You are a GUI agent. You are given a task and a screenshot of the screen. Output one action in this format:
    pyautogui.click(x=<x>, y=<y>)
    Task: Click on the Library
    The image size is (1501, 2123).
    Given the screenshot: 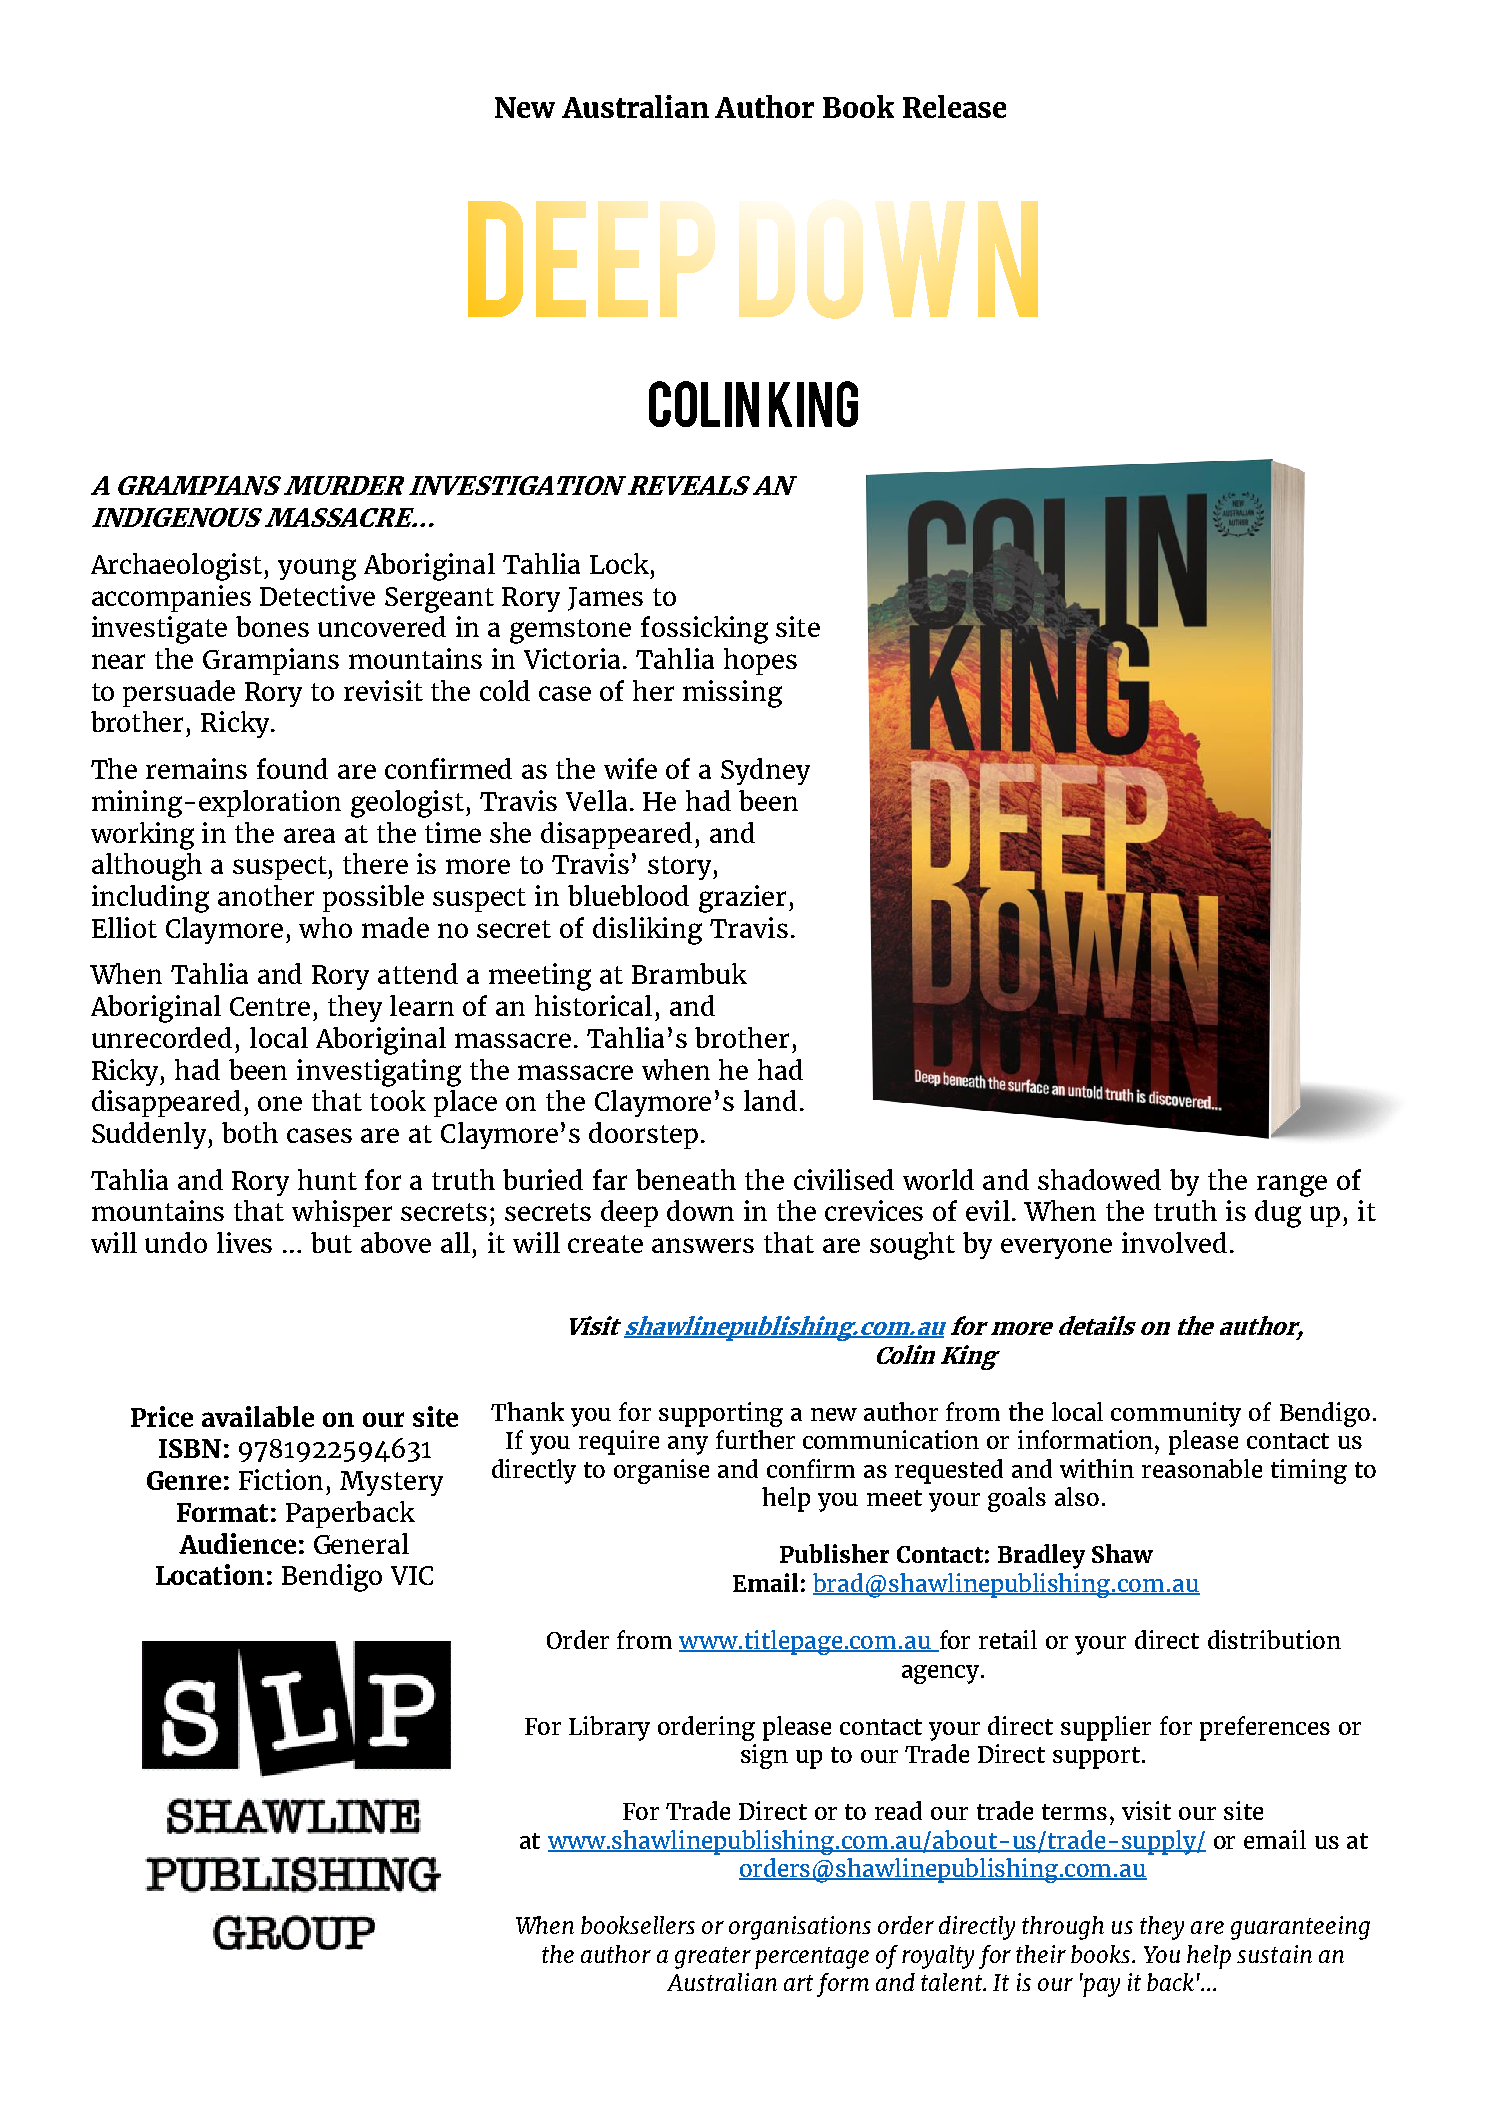 What is the action you would take?
    pyautogui.click(x=609, y=1728)
